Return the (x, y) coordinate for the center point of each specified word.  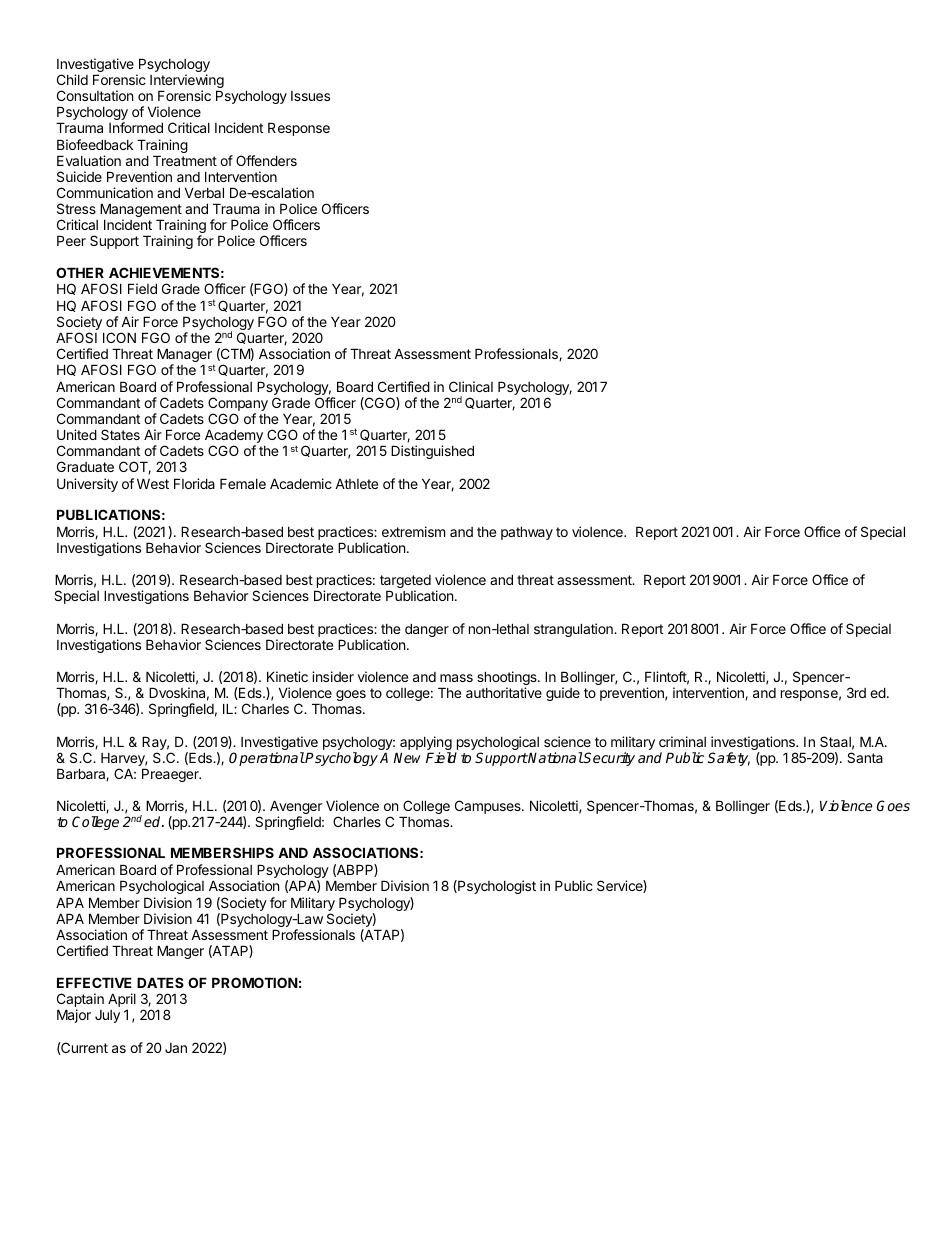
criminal (682, 741)
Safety (729, 759)
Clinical (471, 386)
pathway (527, 533)
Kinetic (287, 676)
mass (456, 678)
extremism (413, 531)
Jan (176, 1048)
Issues (310, 96)
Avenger (296, 808)
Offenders (266, 160)
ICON (119, 337)
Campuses (489, 807)
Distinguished (432, 452)
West (153, 483)
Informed (136, 127)
